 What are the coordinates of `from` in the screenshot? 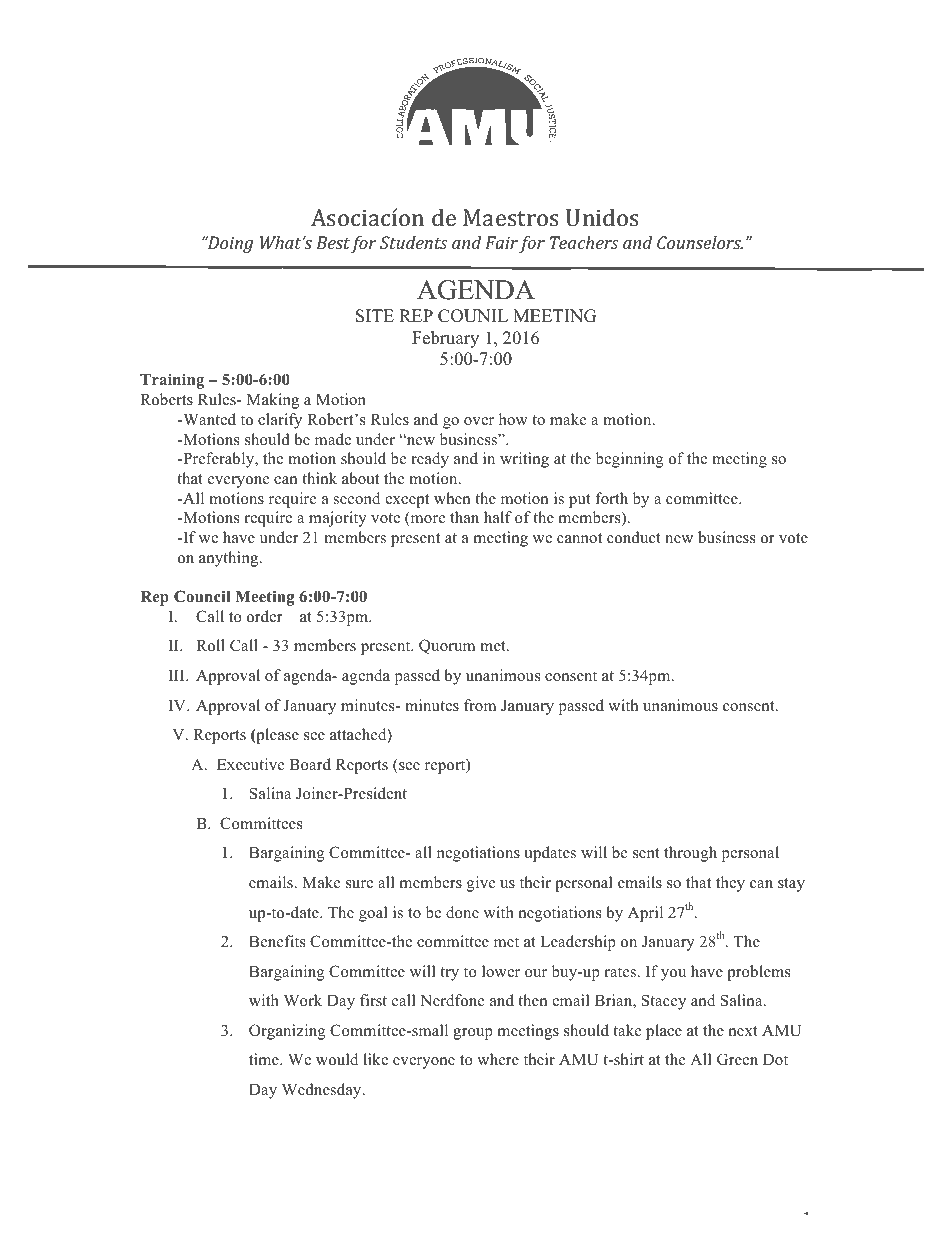 It's located at (480, 705).
